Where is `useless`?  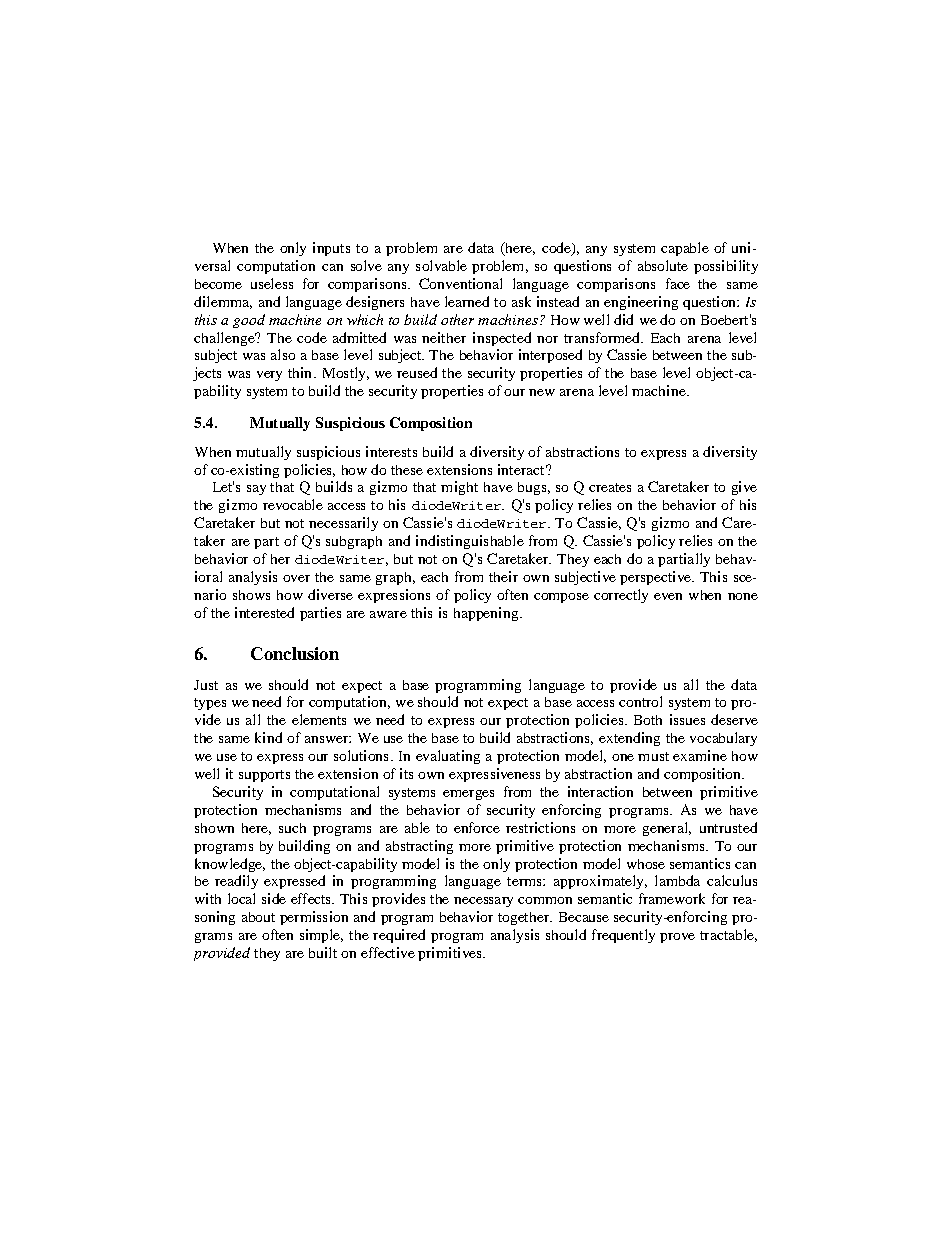 useless is located at coordinates (272, 283).
